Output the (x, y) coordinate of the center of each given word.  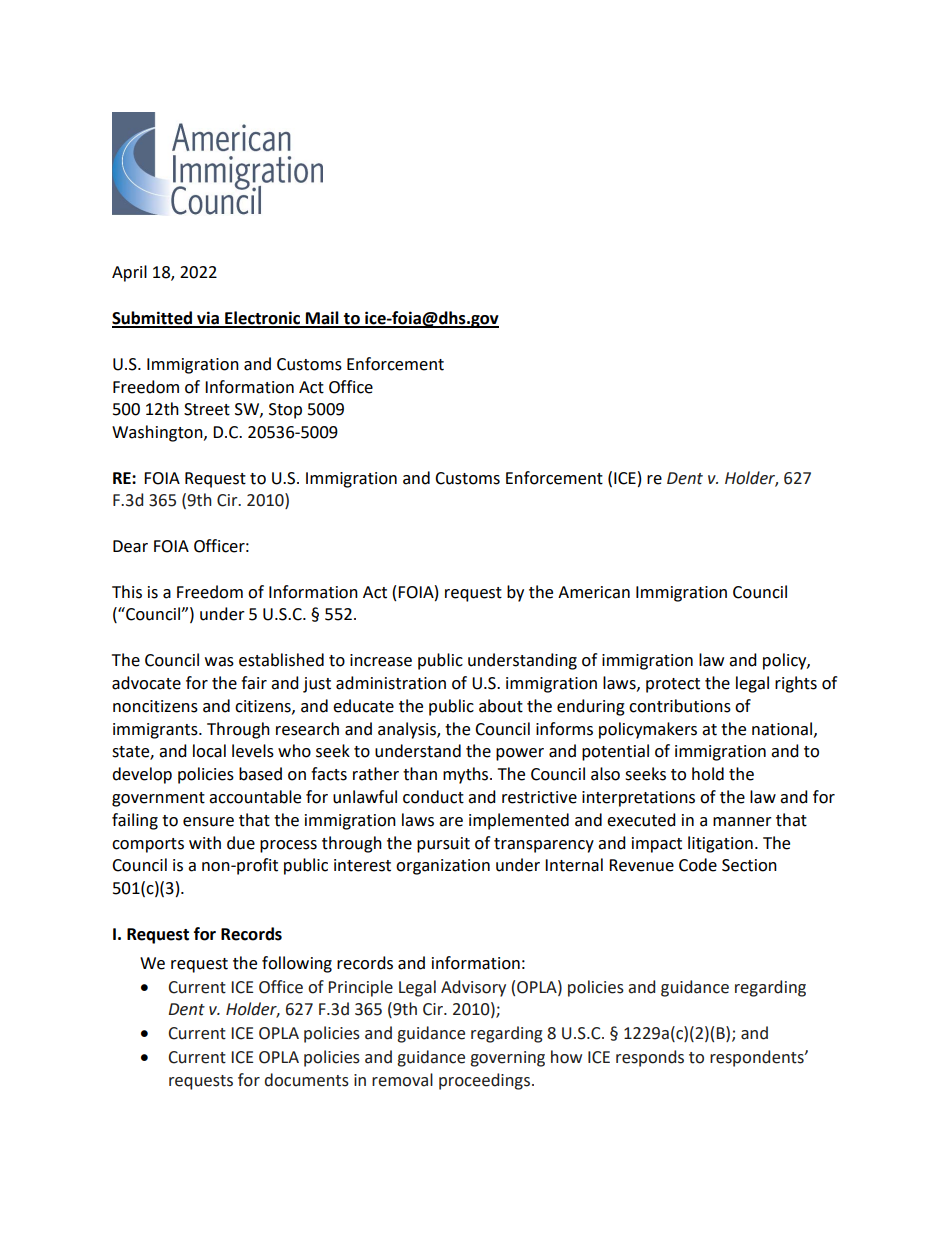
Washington (158, 433)
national (783, 729)
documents (306, 1080)
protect (673, 685)
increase (381, 660)
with (205, 843)
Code (698, 865)
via (208, 319)
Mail (322, 319)
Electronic (263, 319)
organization (443, 867)
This (127, 592)
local (209, 751)
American (594, 592)
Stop (285, 411)
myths (467, 775)
